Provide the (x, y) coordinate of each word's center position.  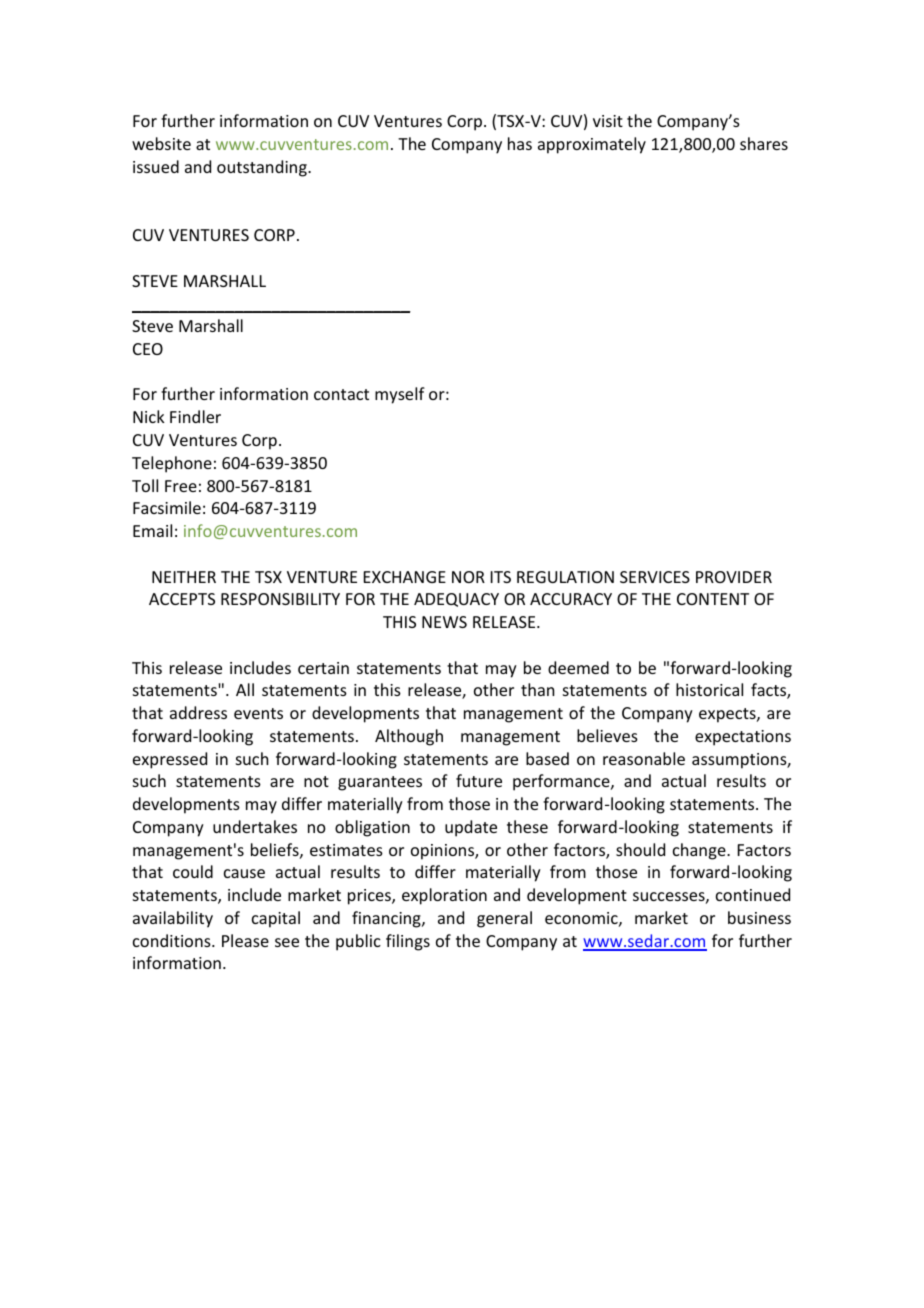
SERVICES (655, 577)
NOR (468, 577)
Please (245, 940)
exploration (444, 896)
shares (764, 143)
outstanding (263, 168)
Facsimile (167, 507)
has (520, 143)
